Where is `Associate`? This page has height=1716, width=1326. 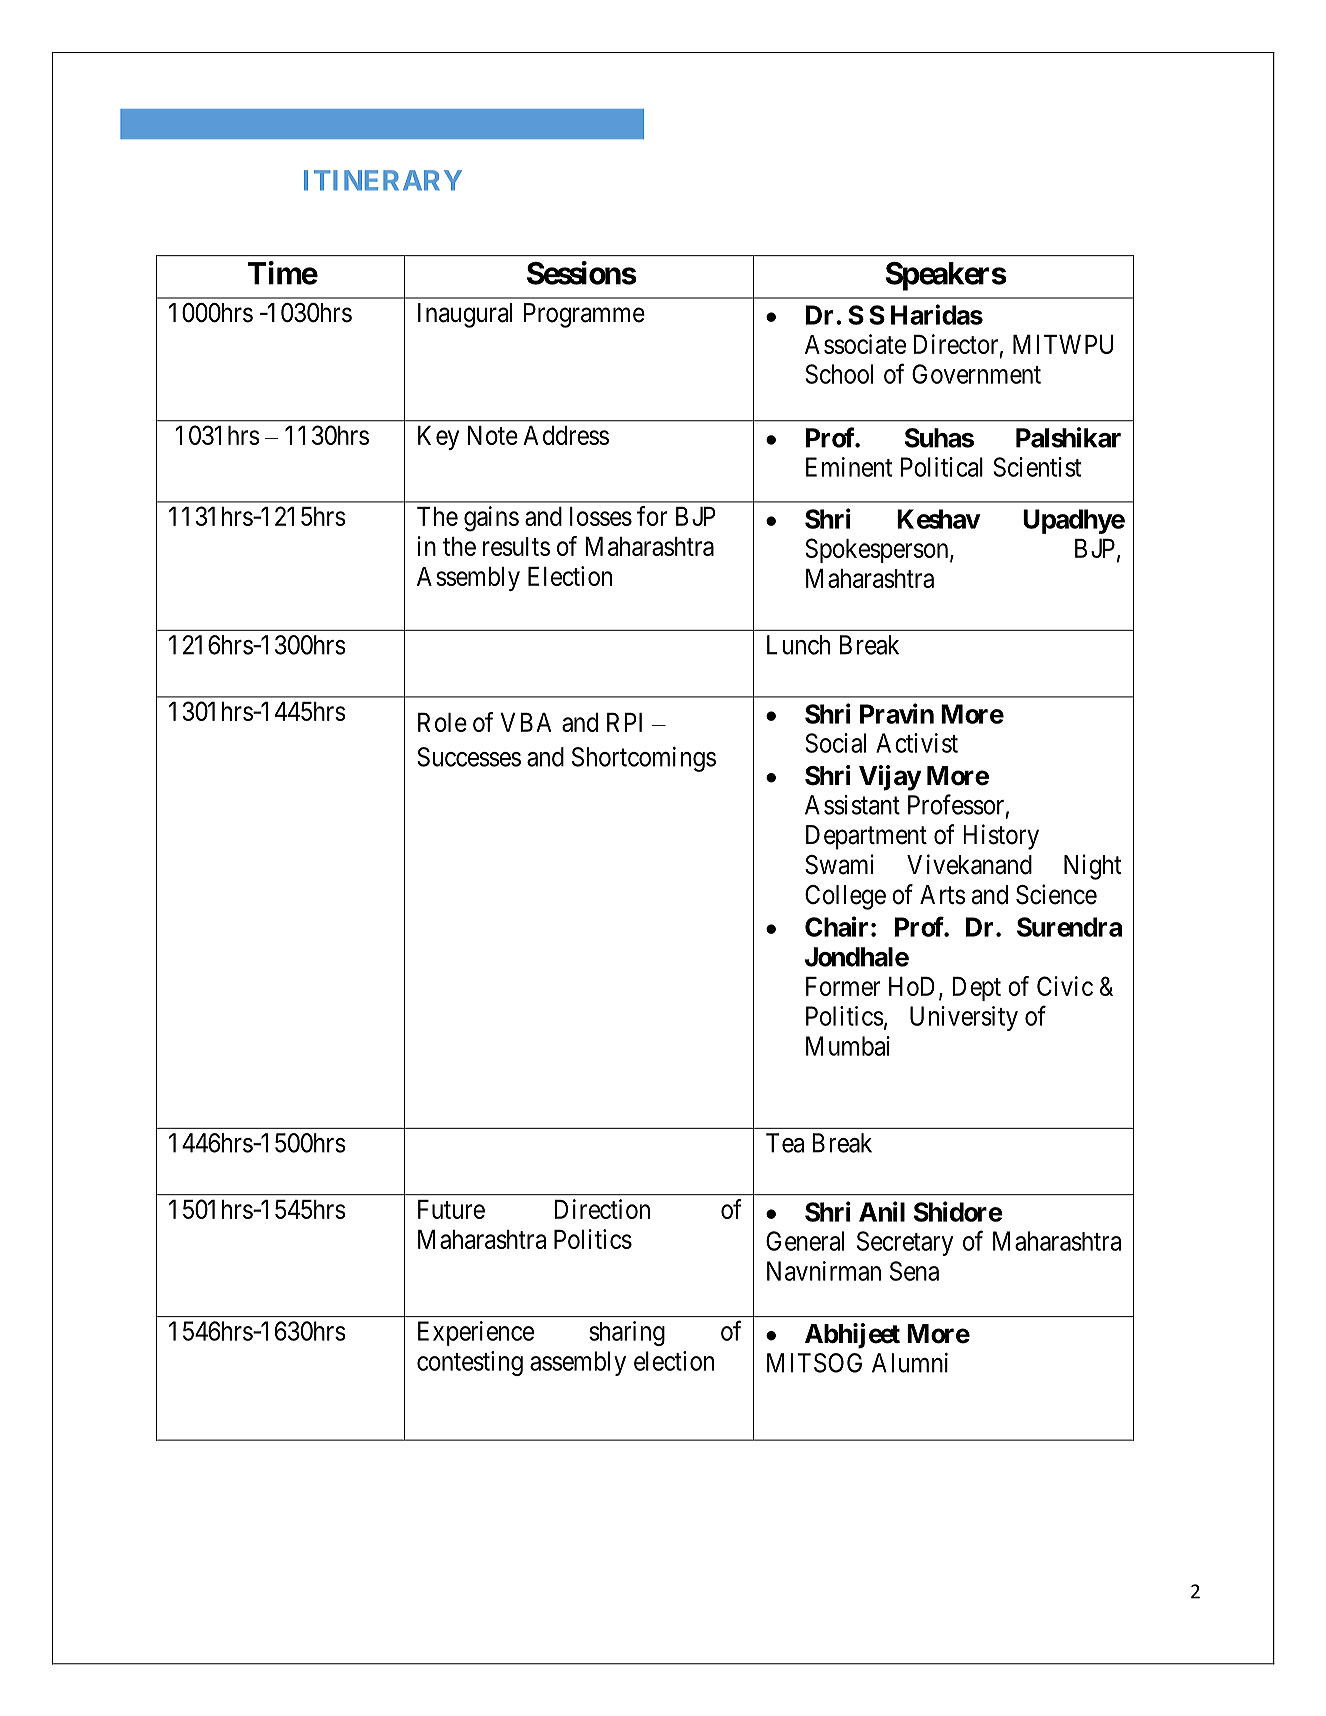
Associate is located at coordinates (855, 344).
